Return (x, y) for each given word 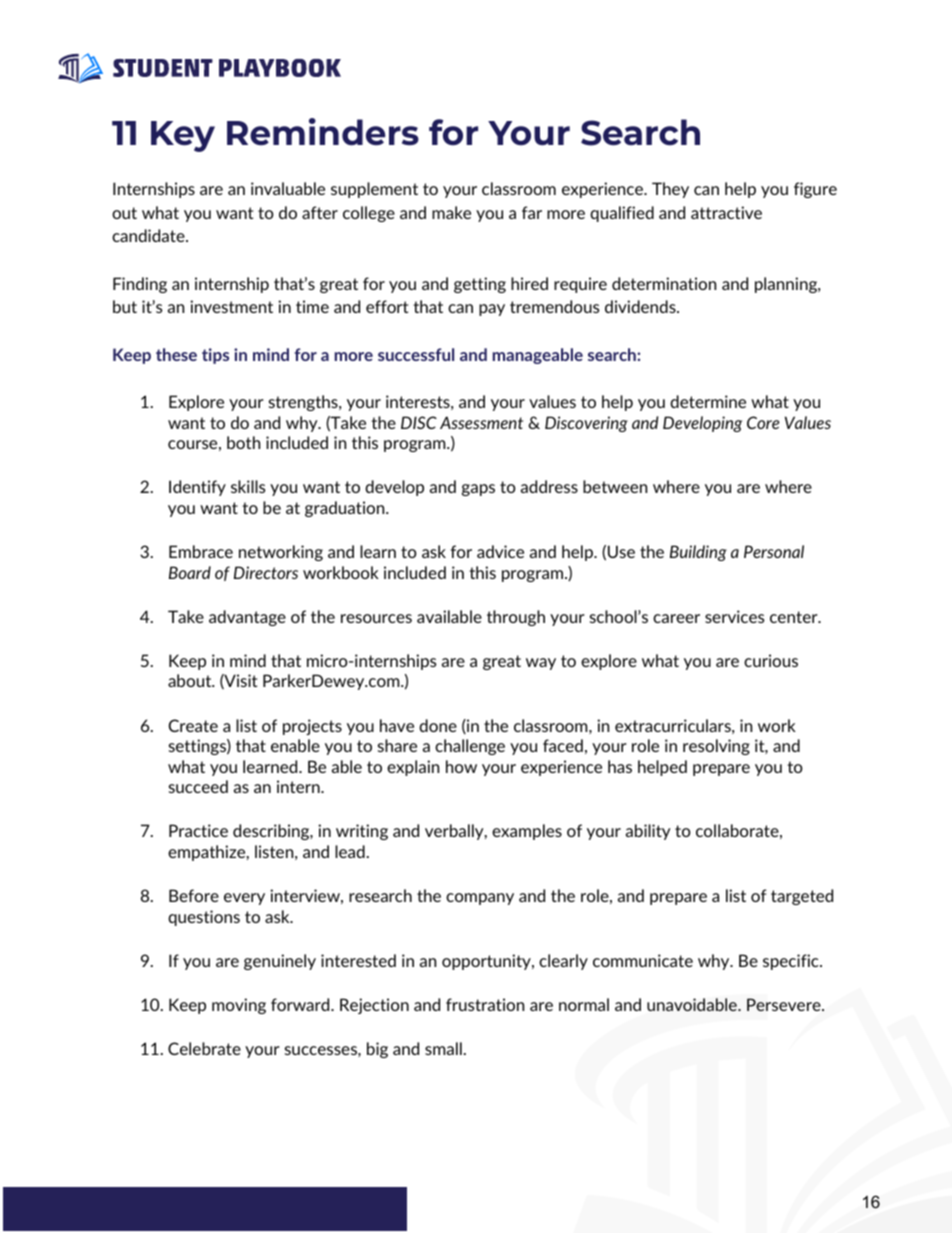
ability (648, 832)
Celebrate (204, 1048)
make (451, 212)
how (461, 766)
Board (190, 572)
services (734, 616)
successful (416, 354)
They (670, 190)
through (516, 618)
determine (708, 401)
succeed (198, 786)
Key (183, 136)
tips (215, 356)
